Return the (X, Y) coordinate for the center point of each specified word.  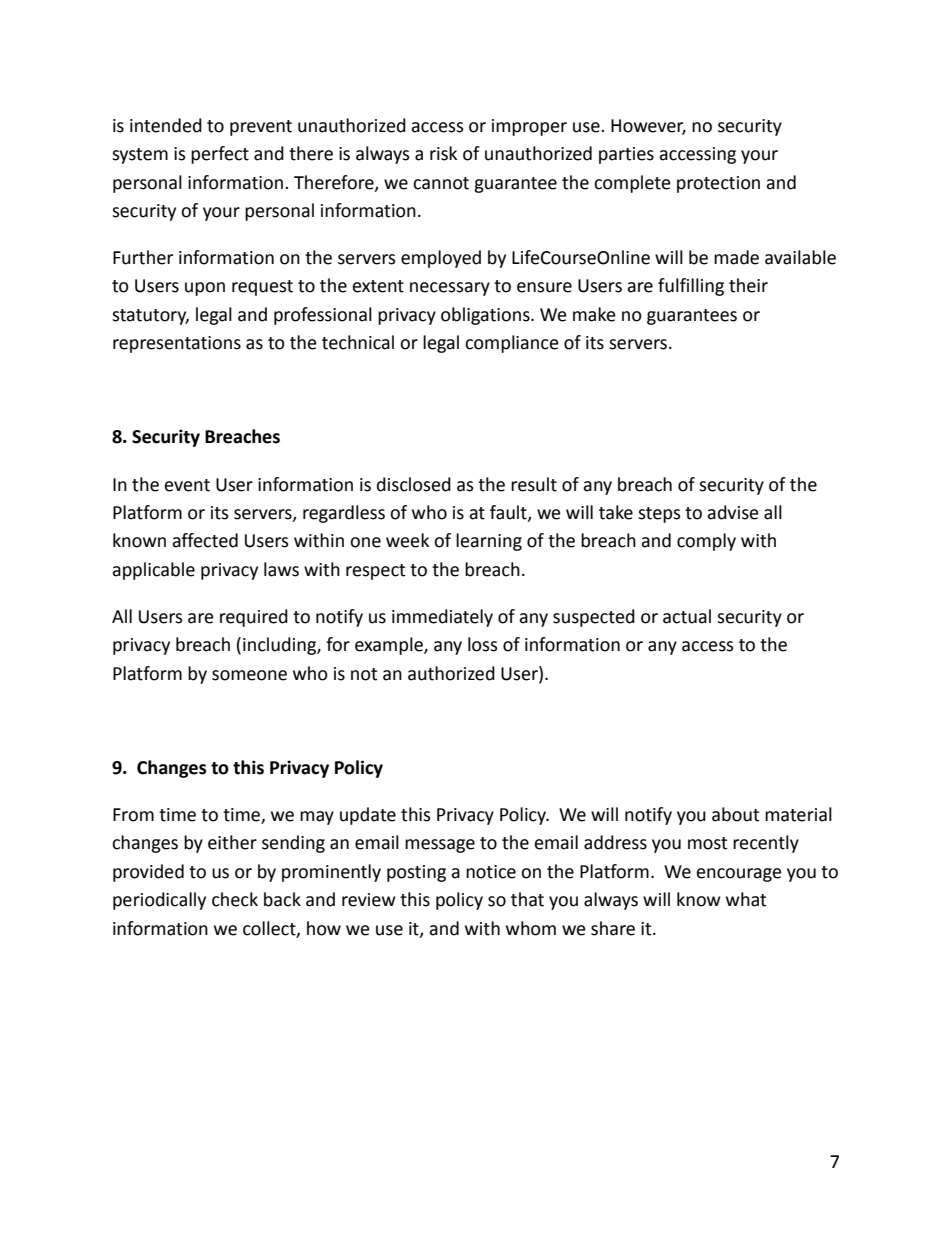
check (235, 899)
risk (443, 153)
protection (718, 184)
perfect (220, 155)
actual (687, 616)
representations (177, 344)
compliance (512, 344)
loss (483, 644)
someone (249, 675)
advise (733, 512)
